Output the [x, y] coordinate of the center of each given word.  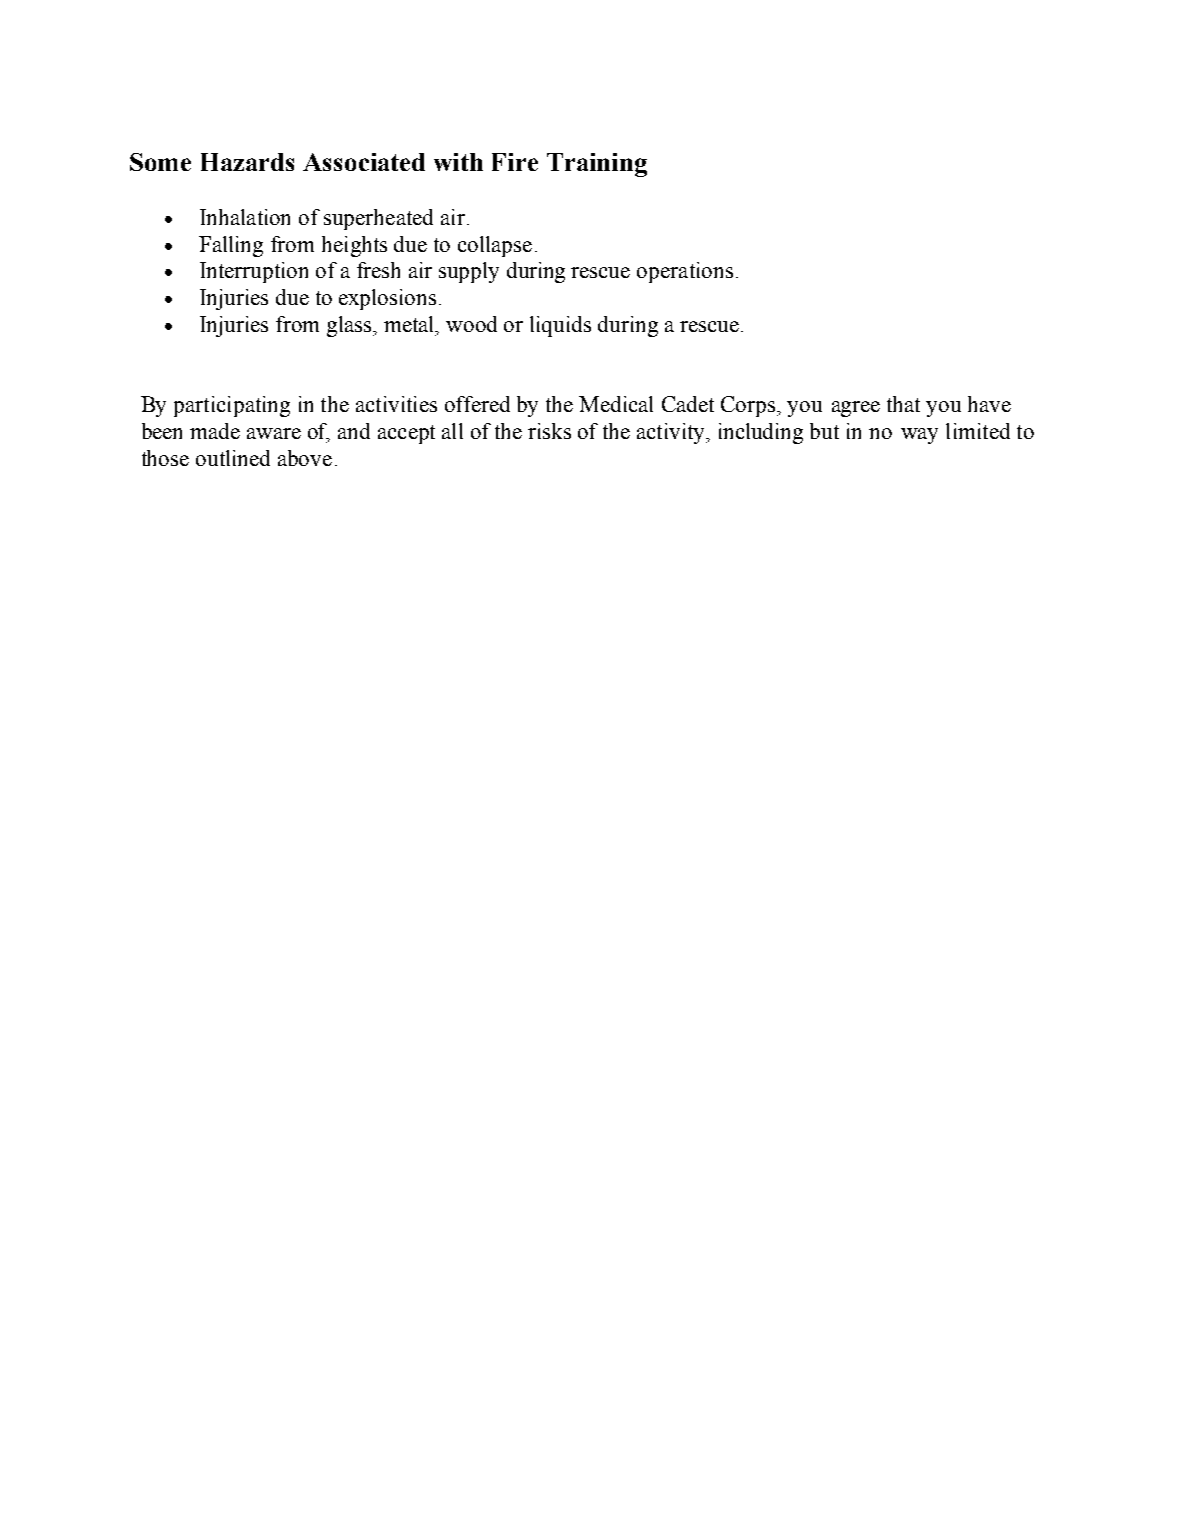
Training [597, 165]
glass [350, 326]
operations [685, 272]
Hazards [247, 162]
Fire [515, 162]
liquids [560, 326]
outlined [233, 458]
